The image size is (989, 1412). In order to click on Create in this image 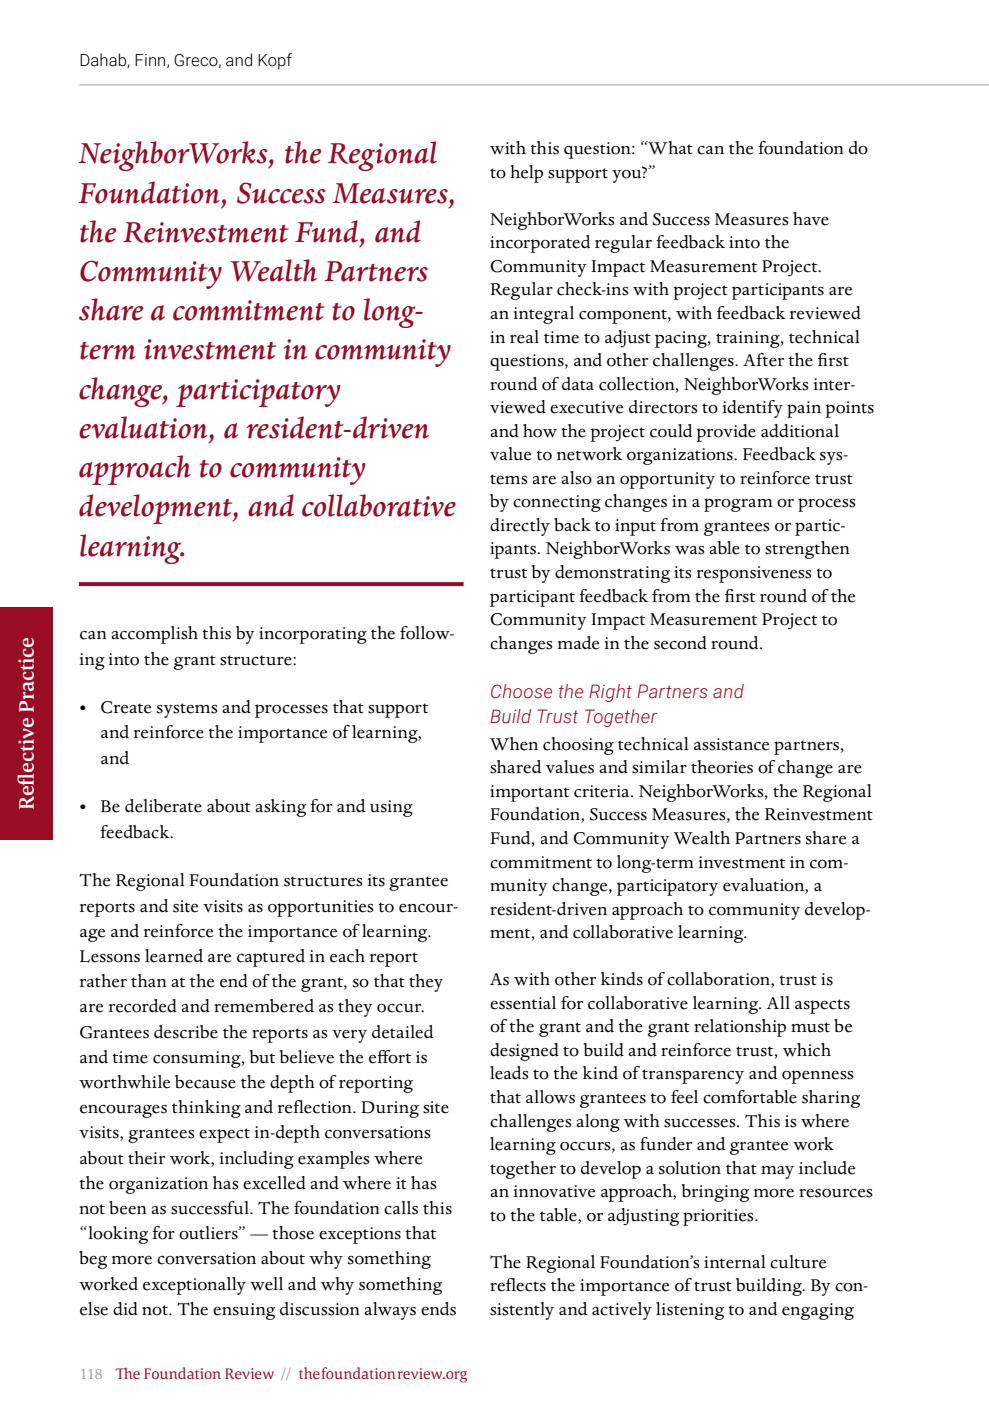, I will do `click(126, 707)`.
